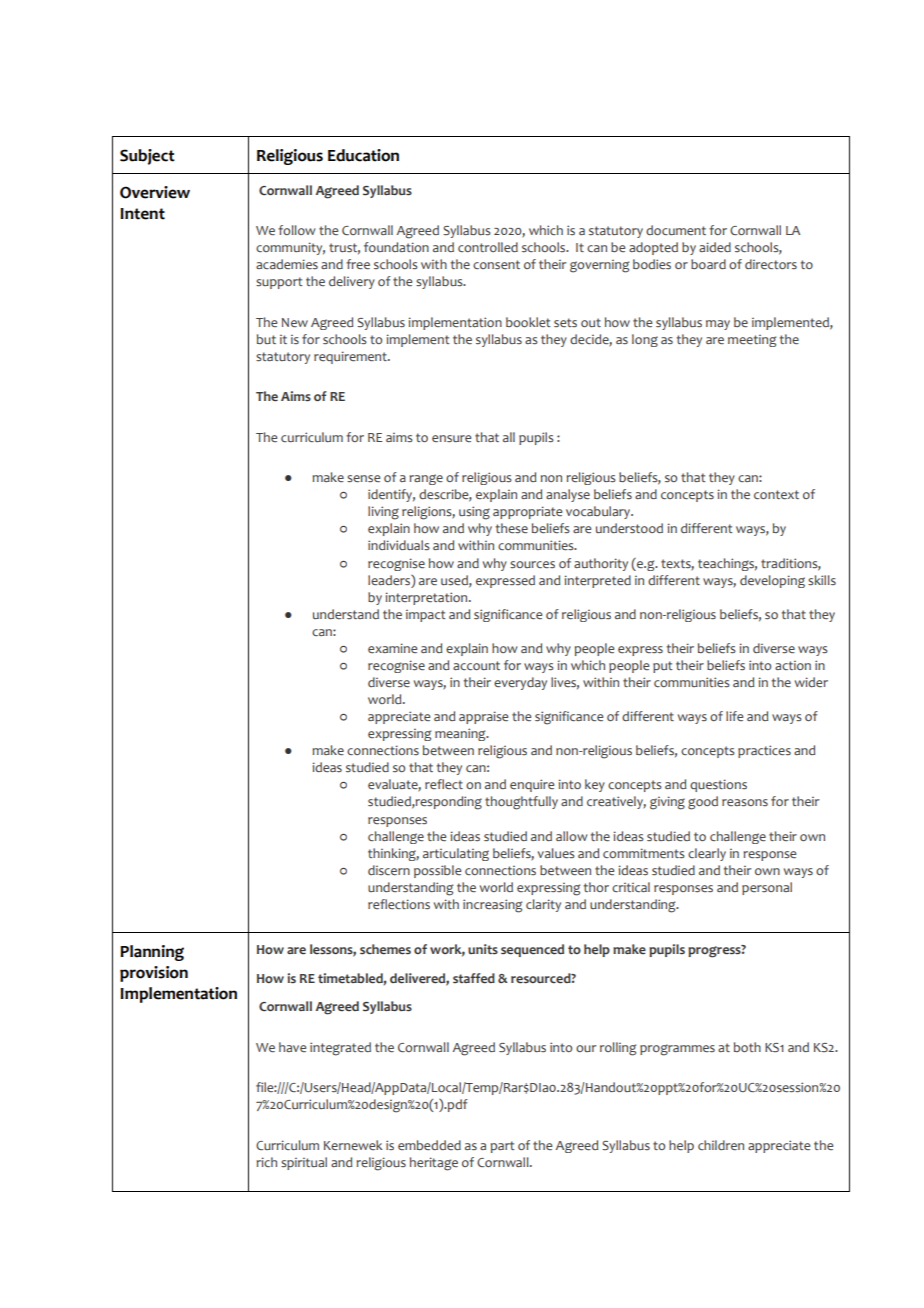 The height and width of the screenshot is (1308, 924). What do you see at coordinates (503, 1147) in the screenshot?
I see `part` at bounding box center [503, 1147].
